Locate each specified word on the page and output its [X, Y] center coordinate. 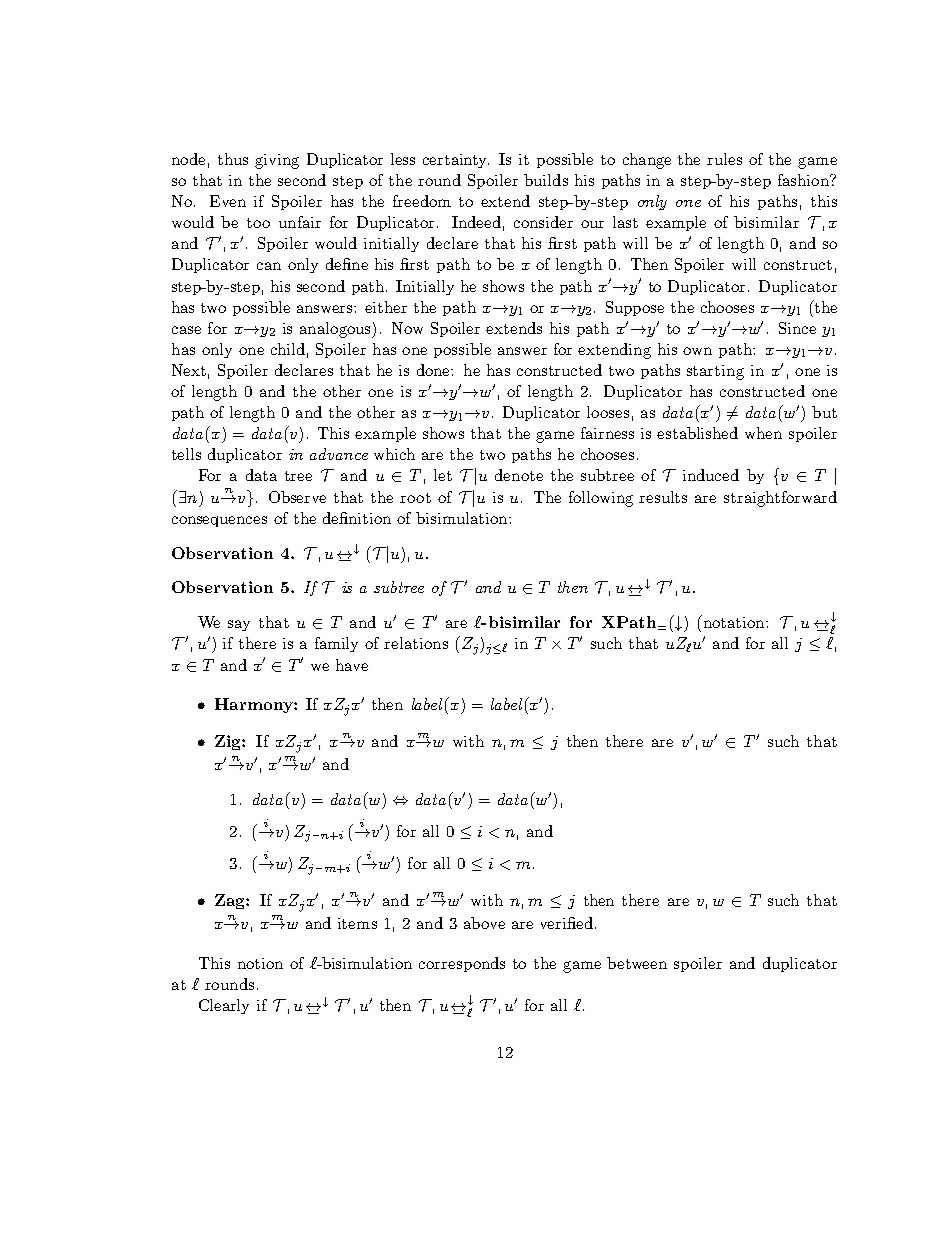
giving [277, 161]
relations [416, 643]
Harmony [255, 705]
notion [260, 963]
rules [724, 159]
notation [734, 621]
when [763, 433]
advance [339, 454]
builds [546, 180]
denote [519, 475]
